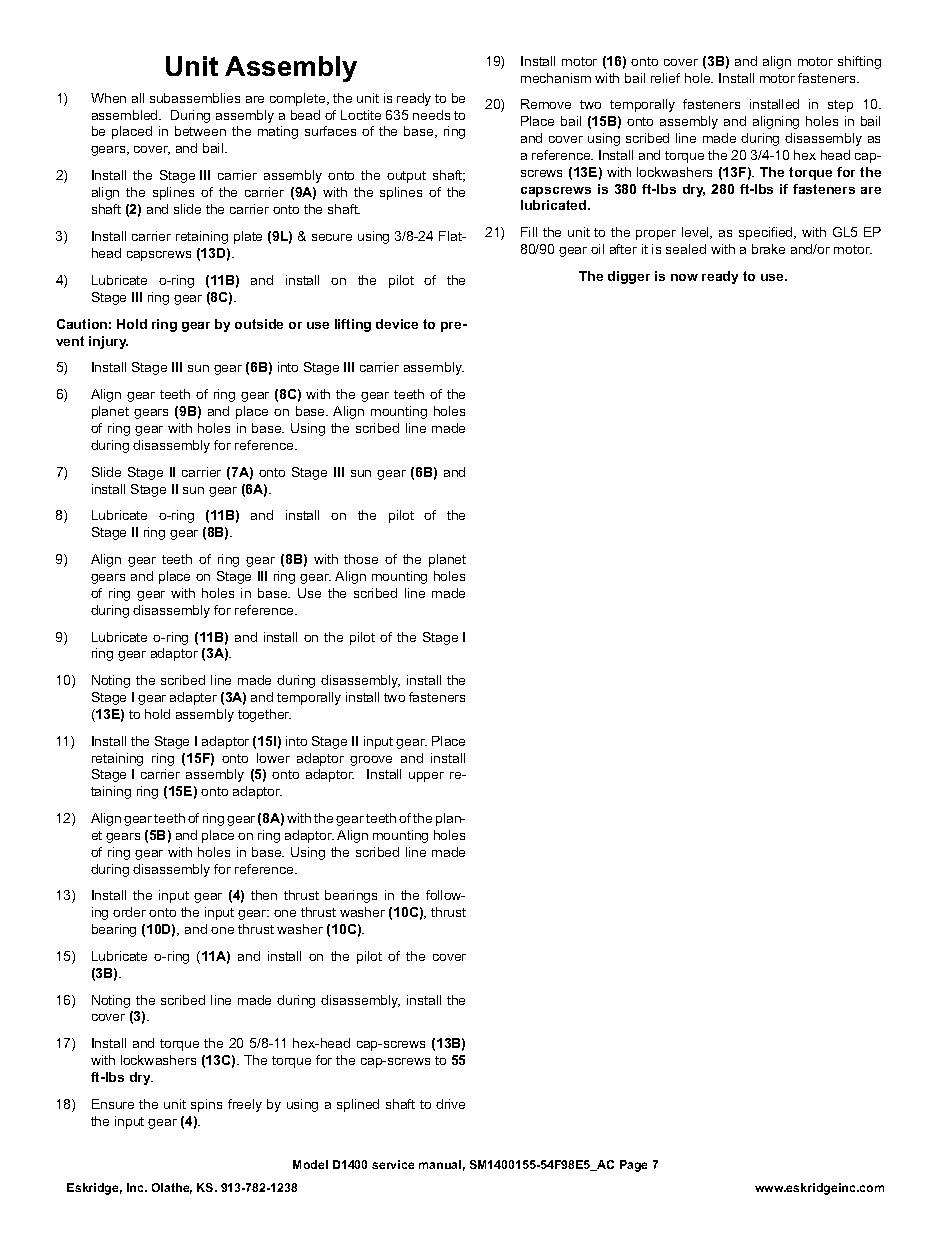  I want to click on step, so click(840, 106).
